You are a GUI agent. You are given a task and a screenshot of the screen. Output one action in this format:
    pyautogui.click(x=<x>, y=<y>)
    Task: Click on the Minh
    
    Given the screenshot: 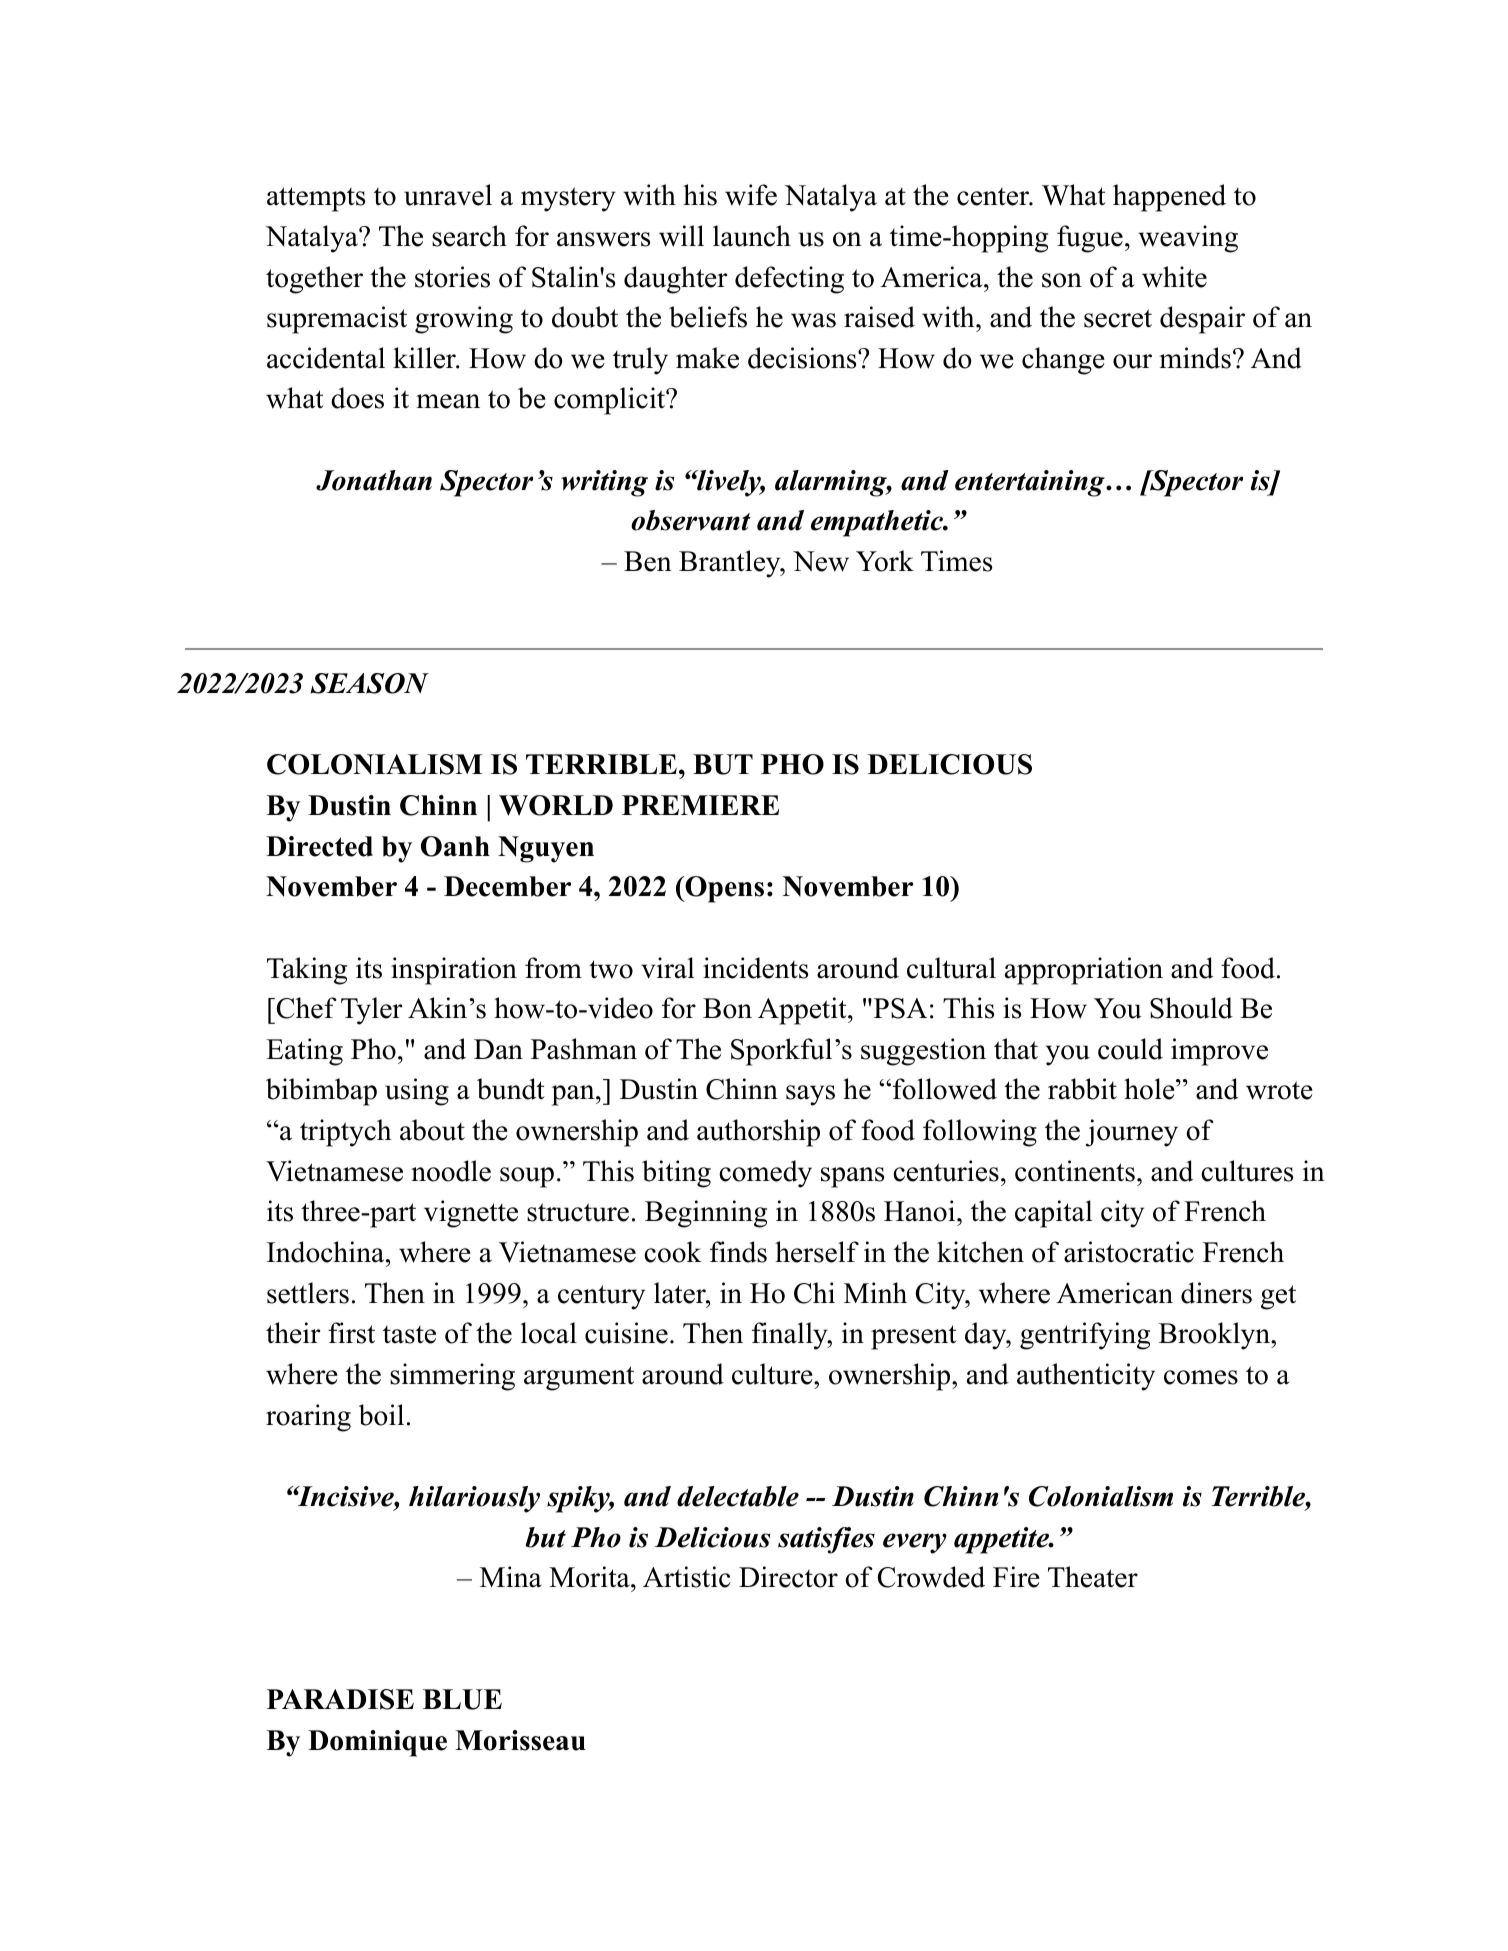 What is the action you would take?
    pyautogui.click(x=875, y=1292)
